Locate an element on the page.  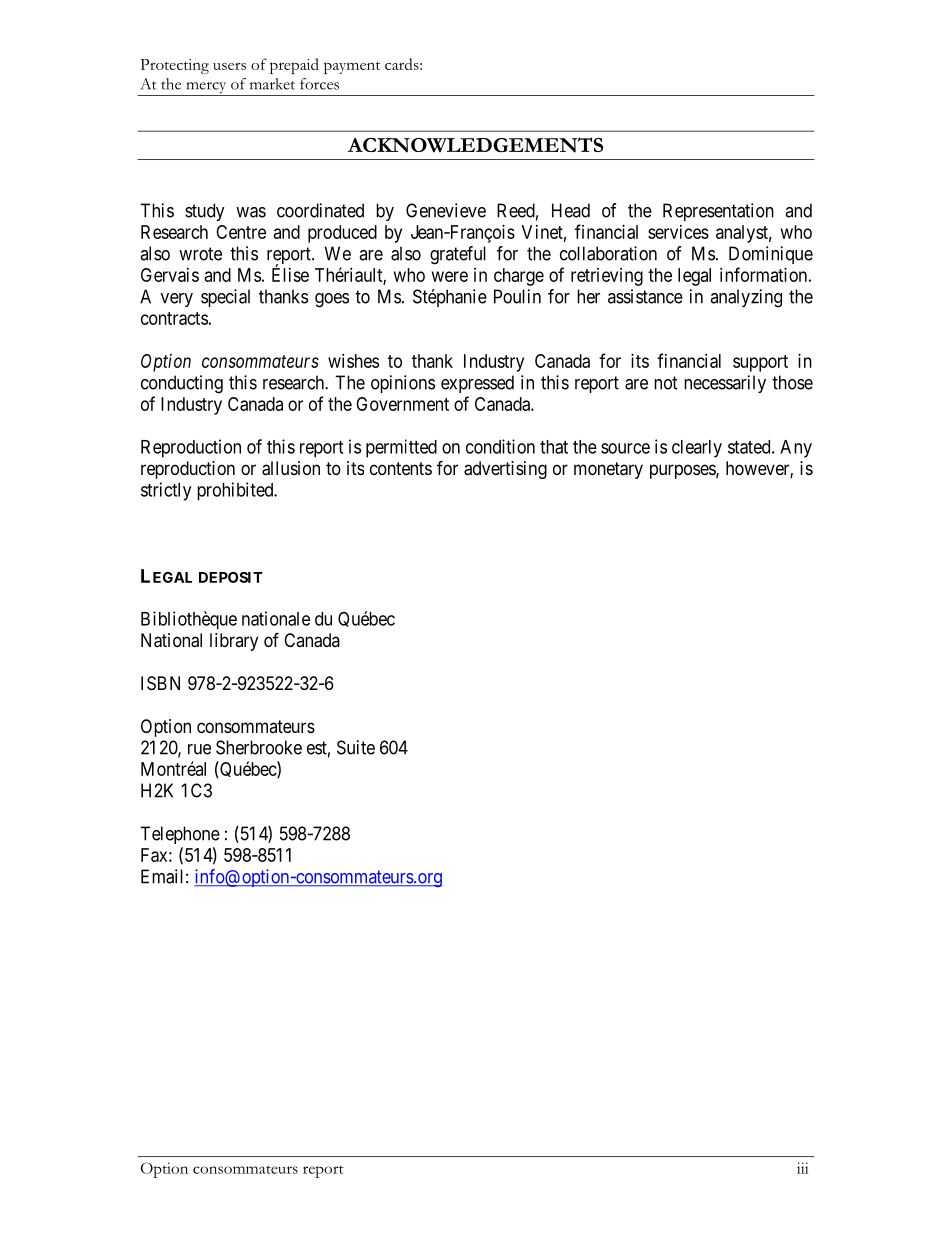
Telephone is located at coordinates (180, 835).
